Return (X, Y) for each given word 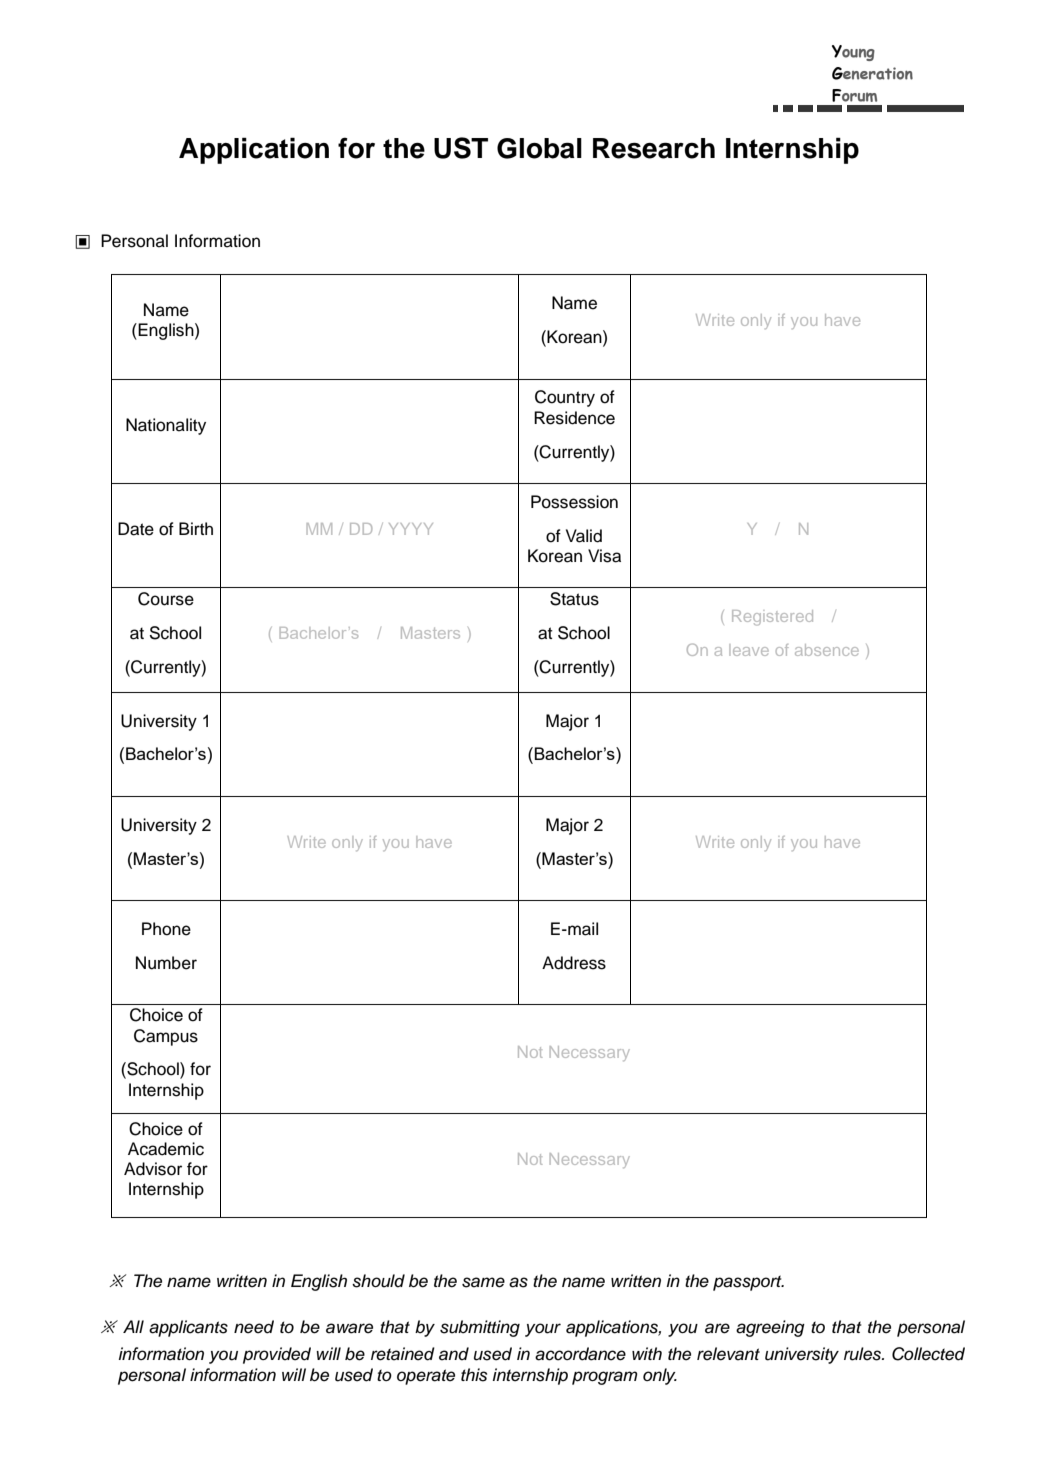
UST (461, 148)
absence (827, 650)
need (254, 1327)
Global (539, 148)
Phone (166, 929)
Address (574, 963)
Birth (196, 528)
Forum (854, 95)
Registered (772, 618)
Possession (574, 502)
